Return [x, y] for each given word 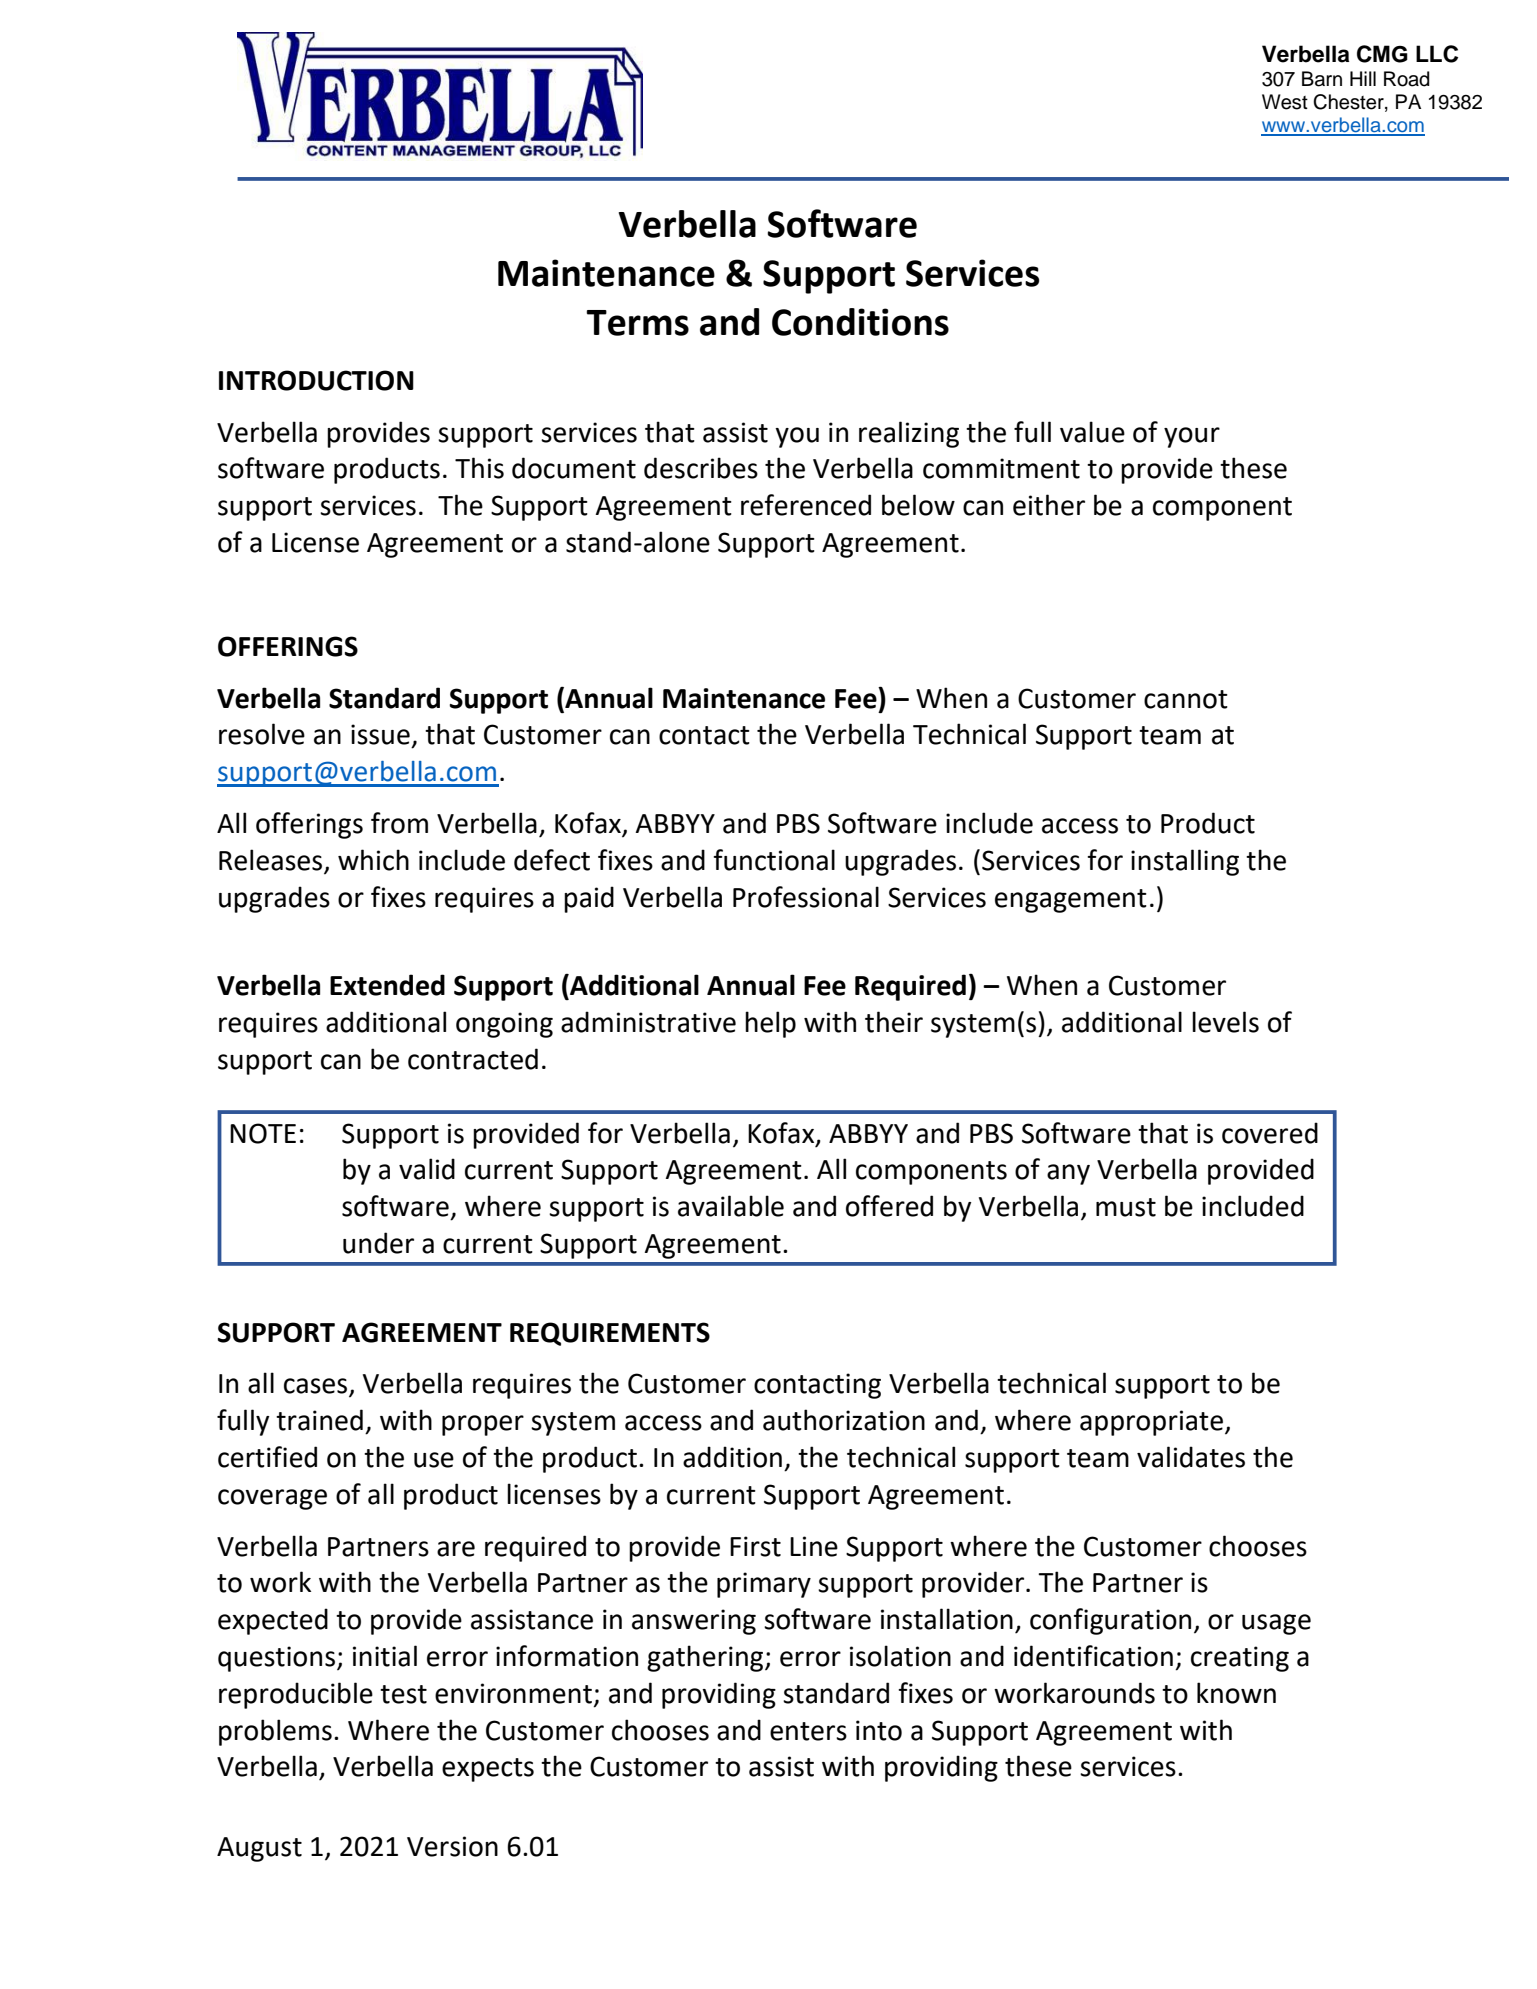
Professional [806, 897]
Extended [387, 985]
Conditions [860, 322]
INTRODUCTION [316, 380]
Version [452, 1846]
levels [1225, 1022]
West [1285, 102]
